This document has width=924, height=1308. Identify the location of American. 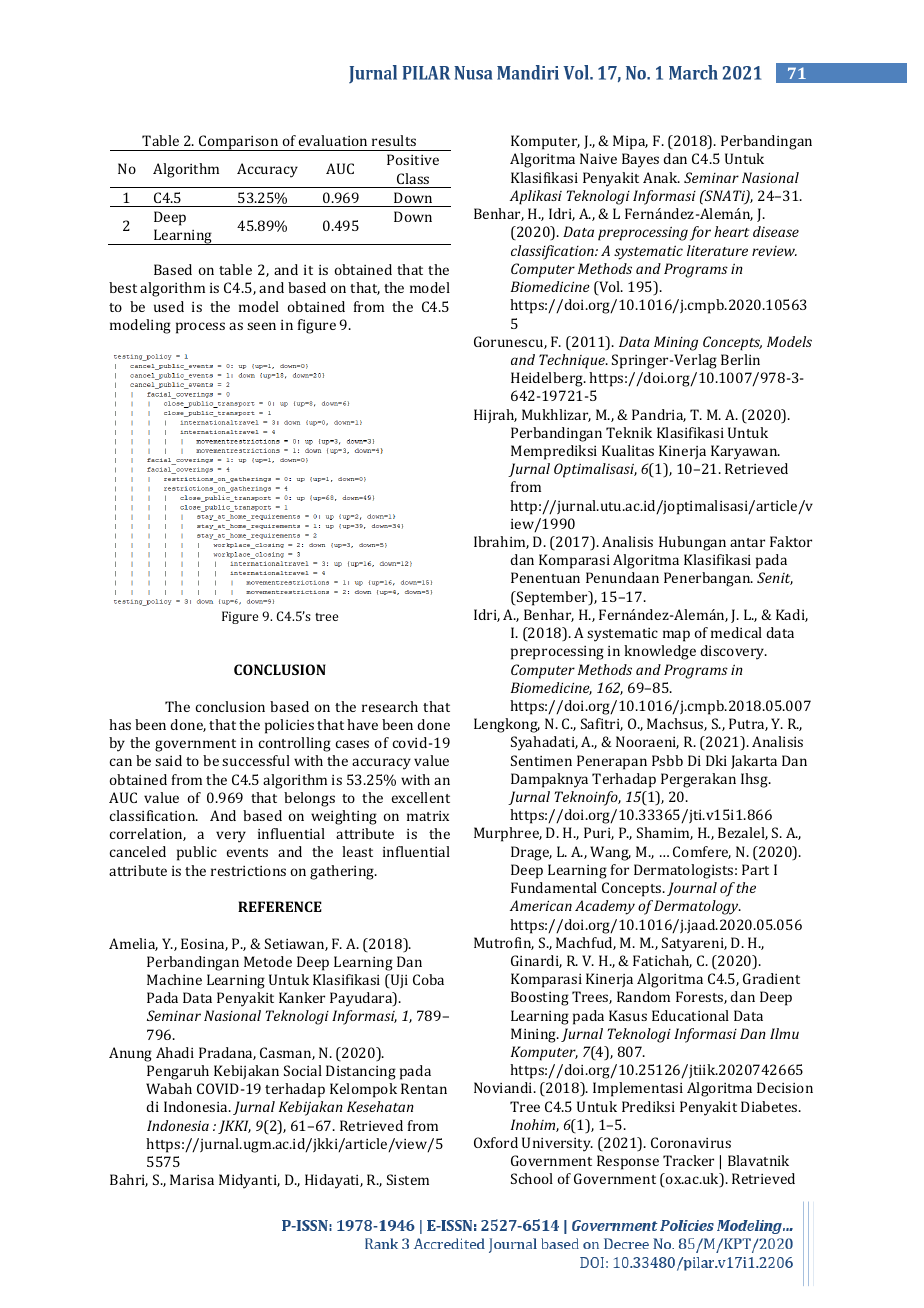
(541, 905).
